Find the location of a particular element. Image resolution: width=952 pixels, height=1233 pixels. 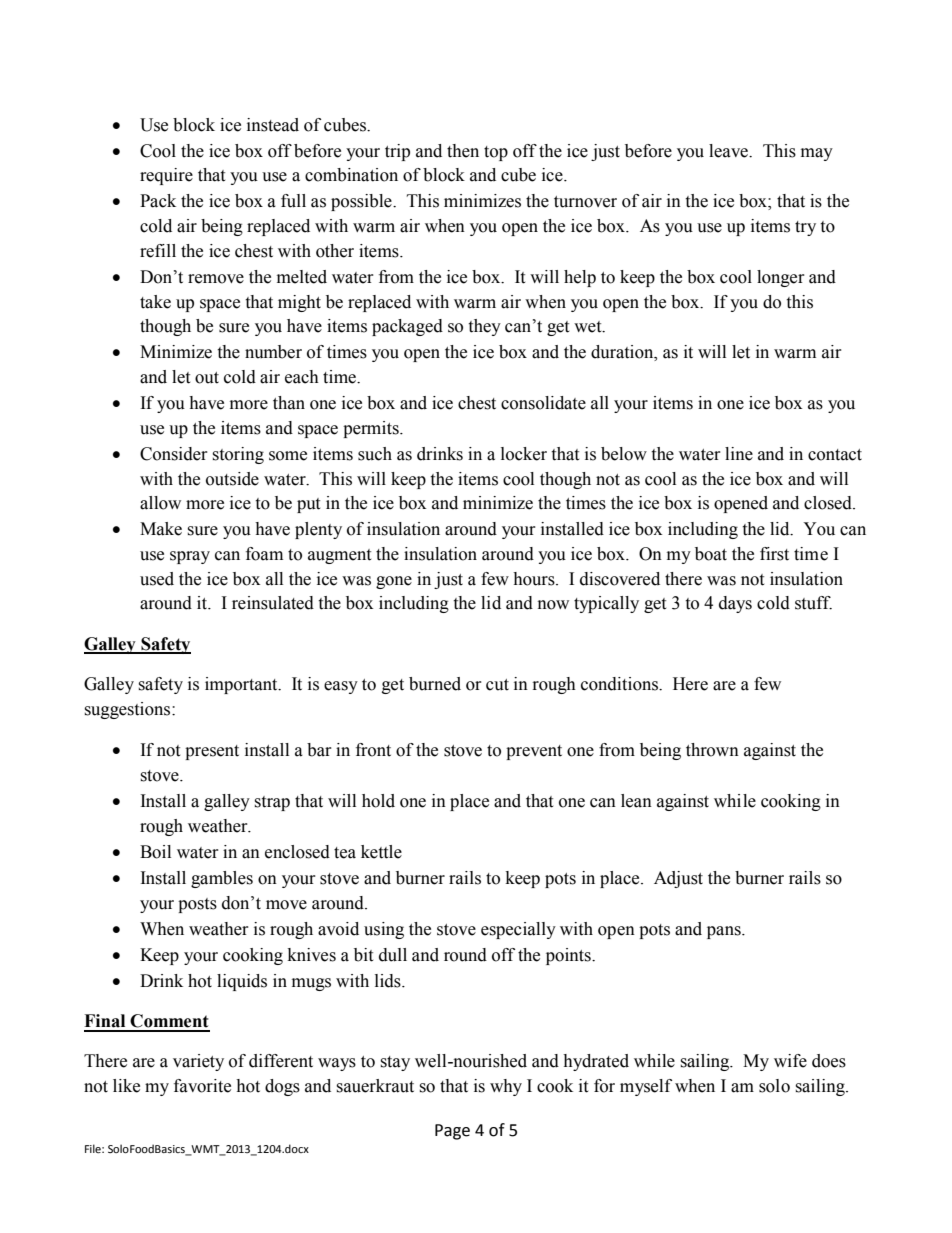

locker is located at coordinates (524, 454).
